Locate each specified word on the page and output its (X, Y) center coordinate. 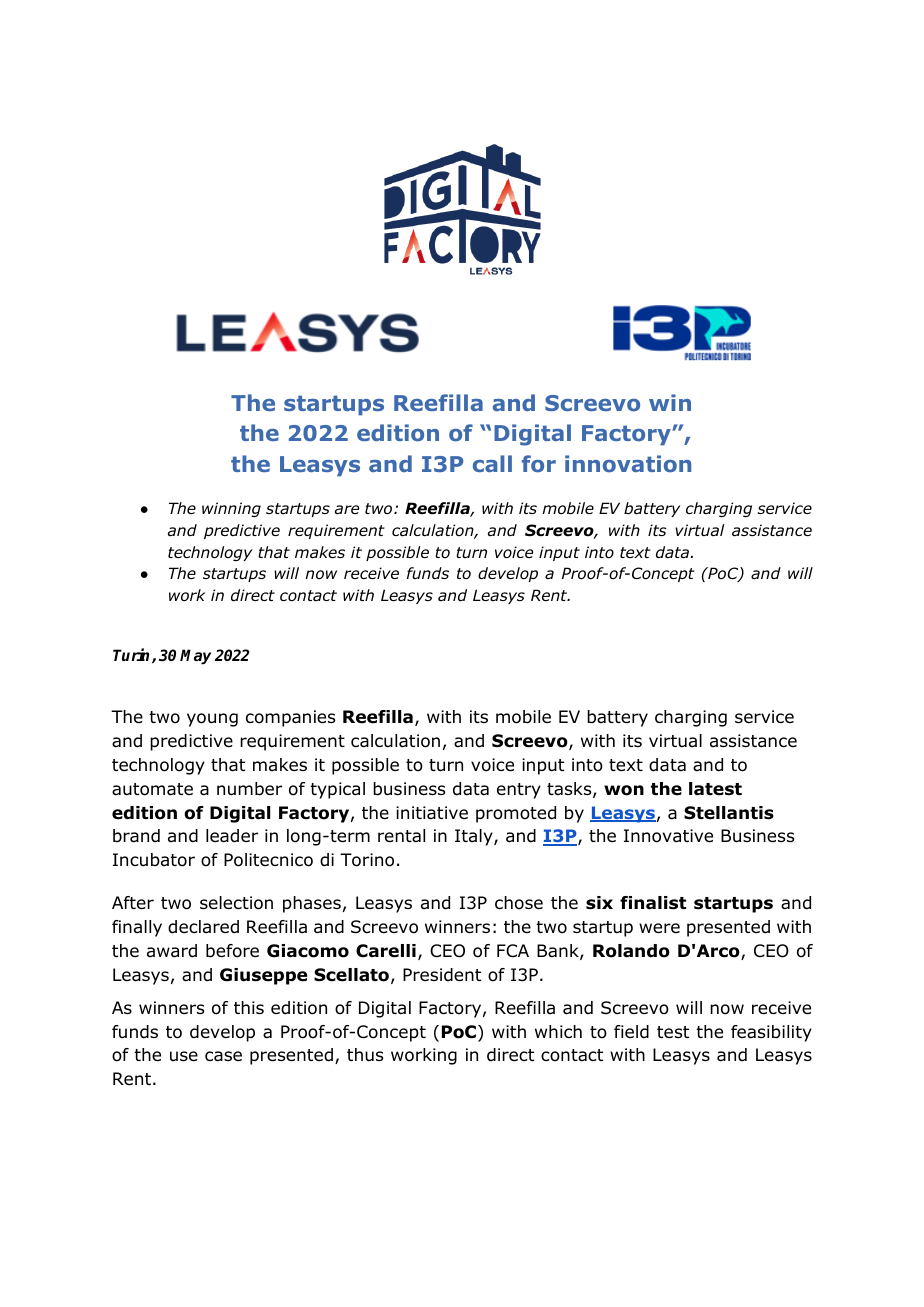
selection (236, 903)
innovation (628, 464)
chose (519, 903)
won (624, 790)
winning (231, 509)
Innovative (668, 836)
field (631, 1032)
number (249, 789)
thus (365, 1054)
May (195, 657)
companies (290, 718)
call (492, 463)
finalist (653, 903)
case (223, 1056)
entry (519, 791)
